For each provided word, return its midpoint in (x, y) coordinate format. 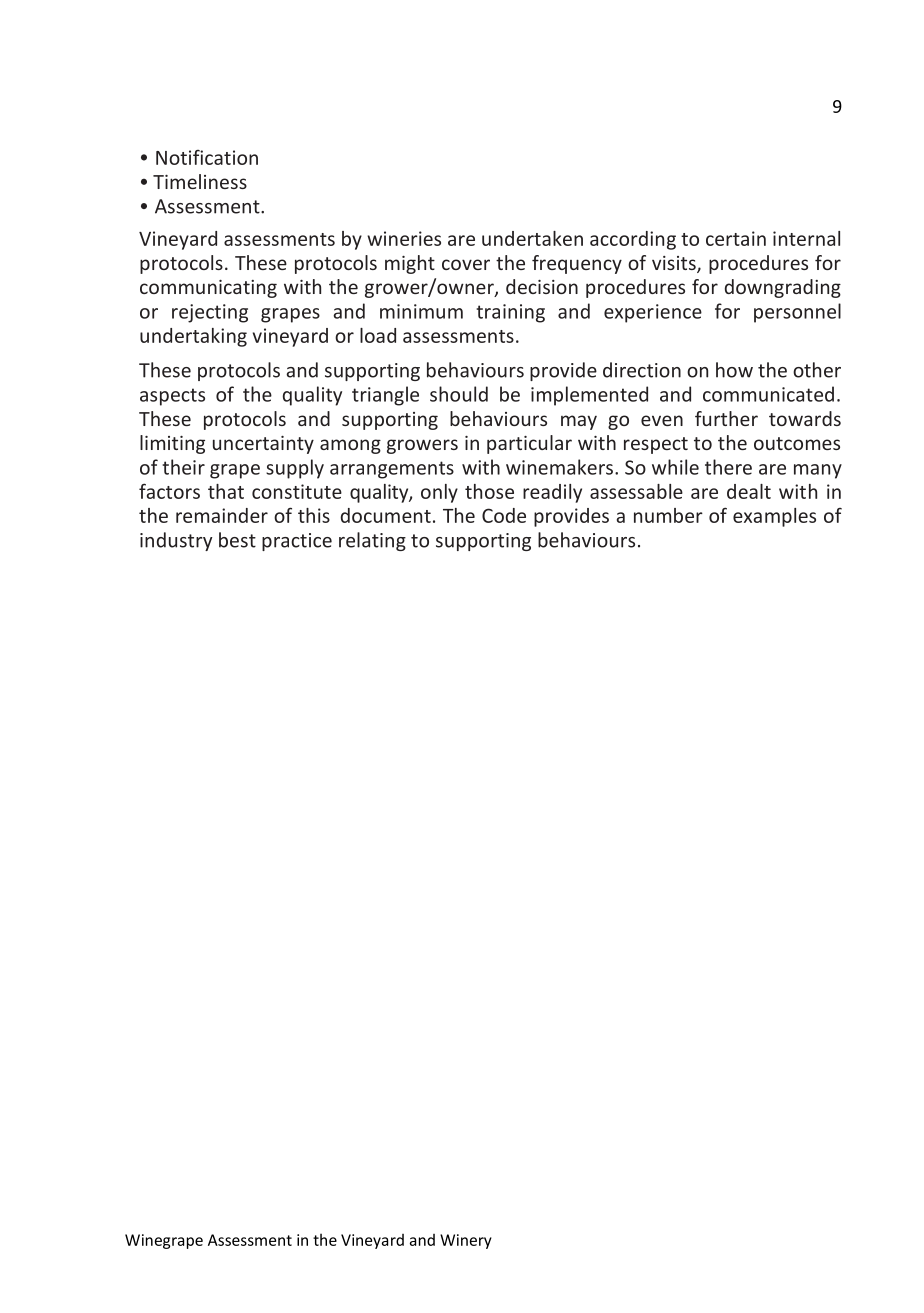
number (668, 515)
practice (297, 542)
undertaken (532, 238)
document (386, 515)
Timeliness (200, 181)
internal (806, 238)
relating (372, 541)
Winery (466, 1241)
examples (774, 517)
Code (504, 515)
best (237, 540)
